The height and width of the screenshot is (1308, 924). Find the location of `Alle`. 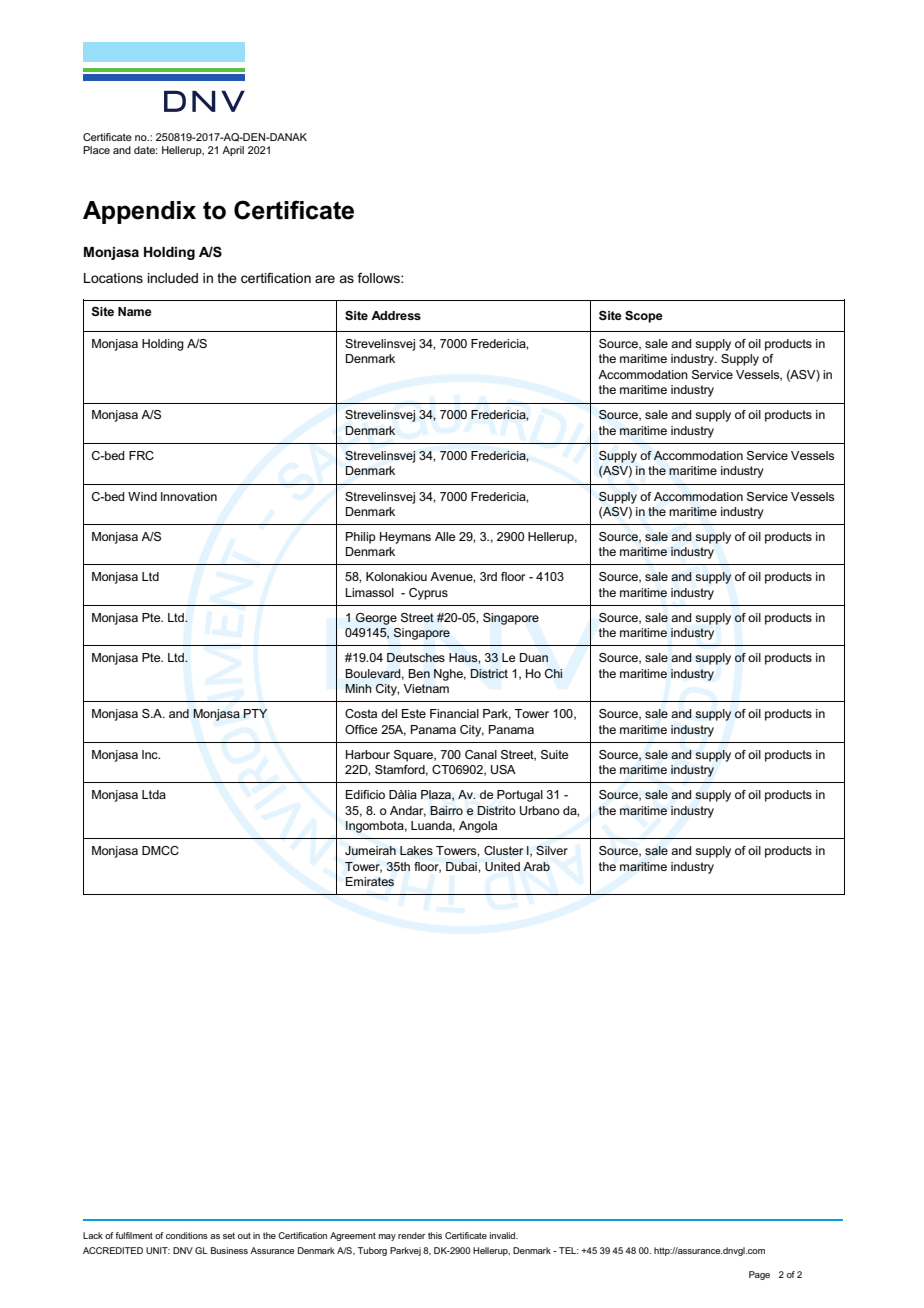

Alle is located at coordinates (445, 536).
